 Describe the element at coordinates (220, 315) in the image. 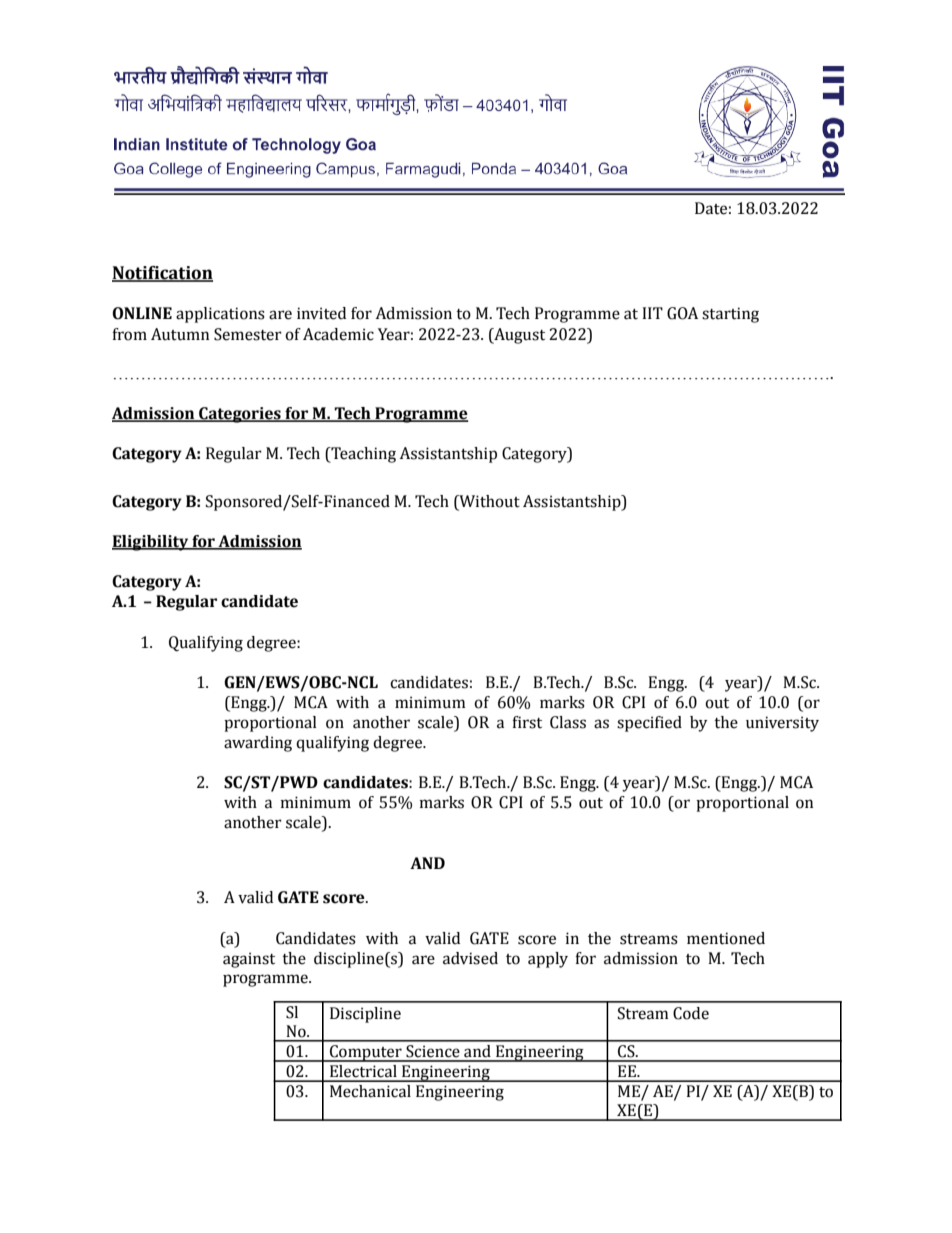

I see `applications` at that location.
